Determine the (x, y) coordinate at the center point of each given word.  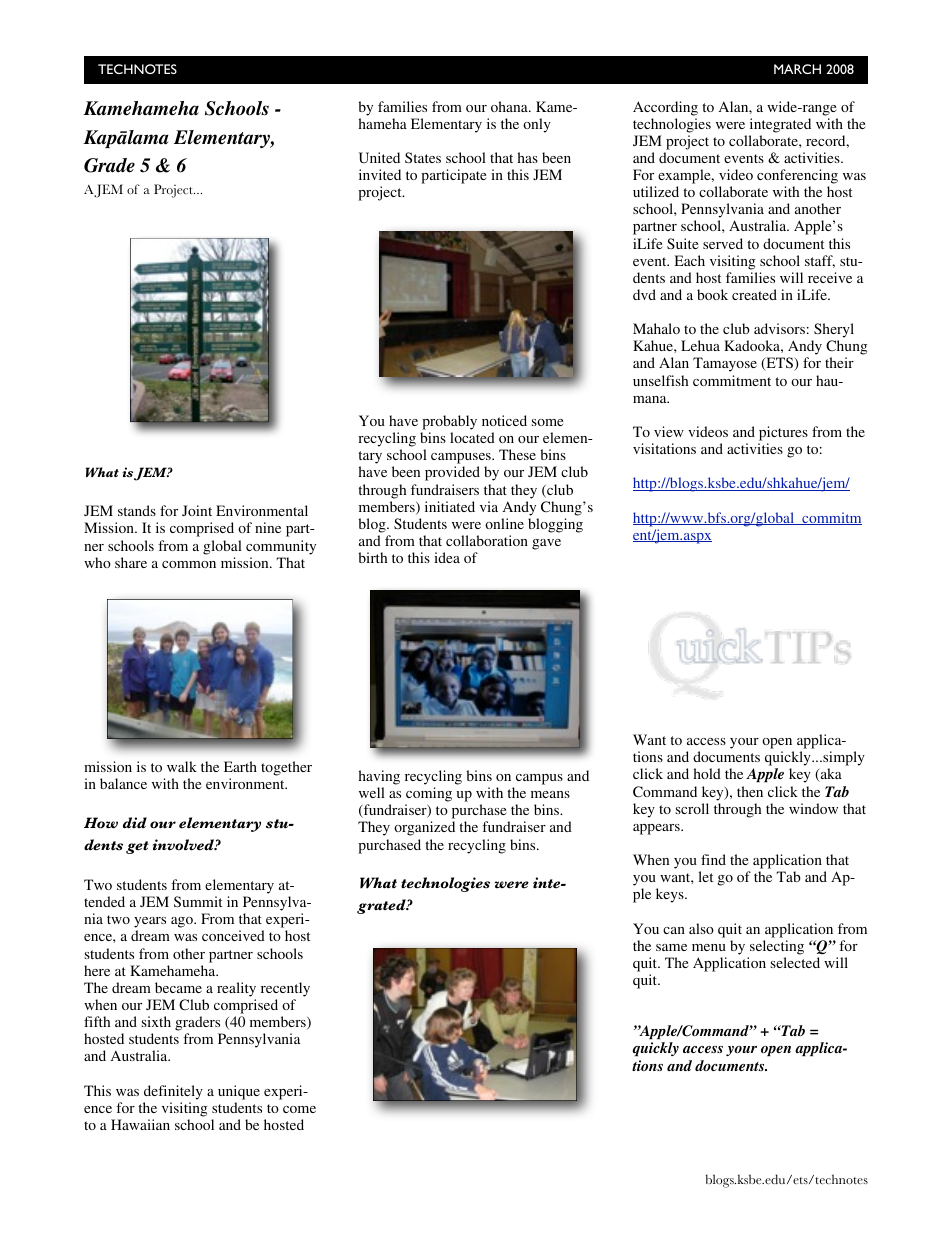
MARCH (797, 69)
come (299, 1109)
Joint (197, 510)
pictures (783, 433)
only (537, 125)
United (379, 157)
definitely (173, 1092)
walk (182, 766)
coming (429, 794)
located (472, 437)
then (750, 791)
